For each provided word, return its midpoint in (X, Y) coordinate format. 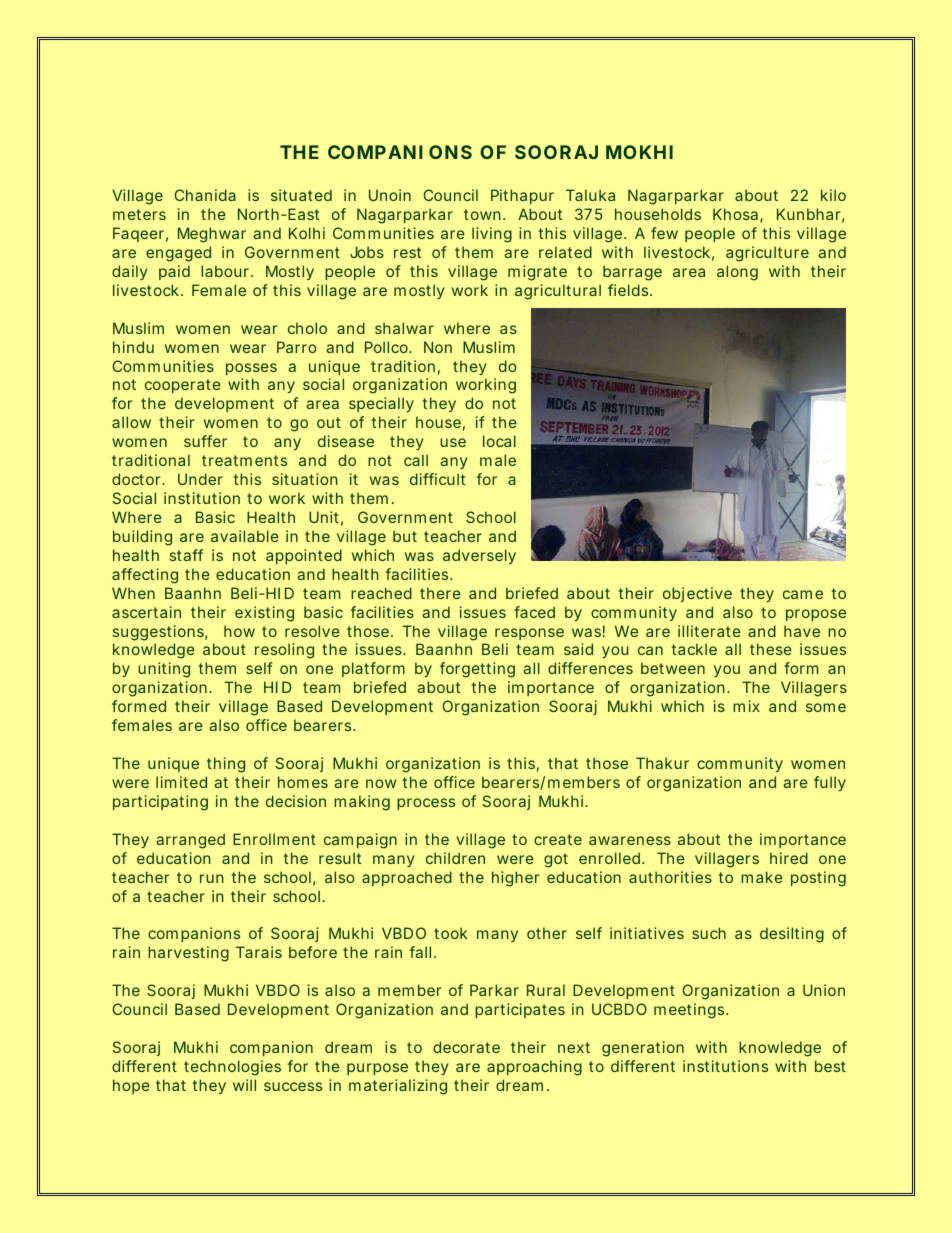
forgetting (477, 670)
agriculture (767, 254)
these (771, 649)
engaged (178, 254)
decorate (466, 1047)
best (830, 1066)
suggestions (160, 633)
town (484, 214)
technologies (232, 1068)
